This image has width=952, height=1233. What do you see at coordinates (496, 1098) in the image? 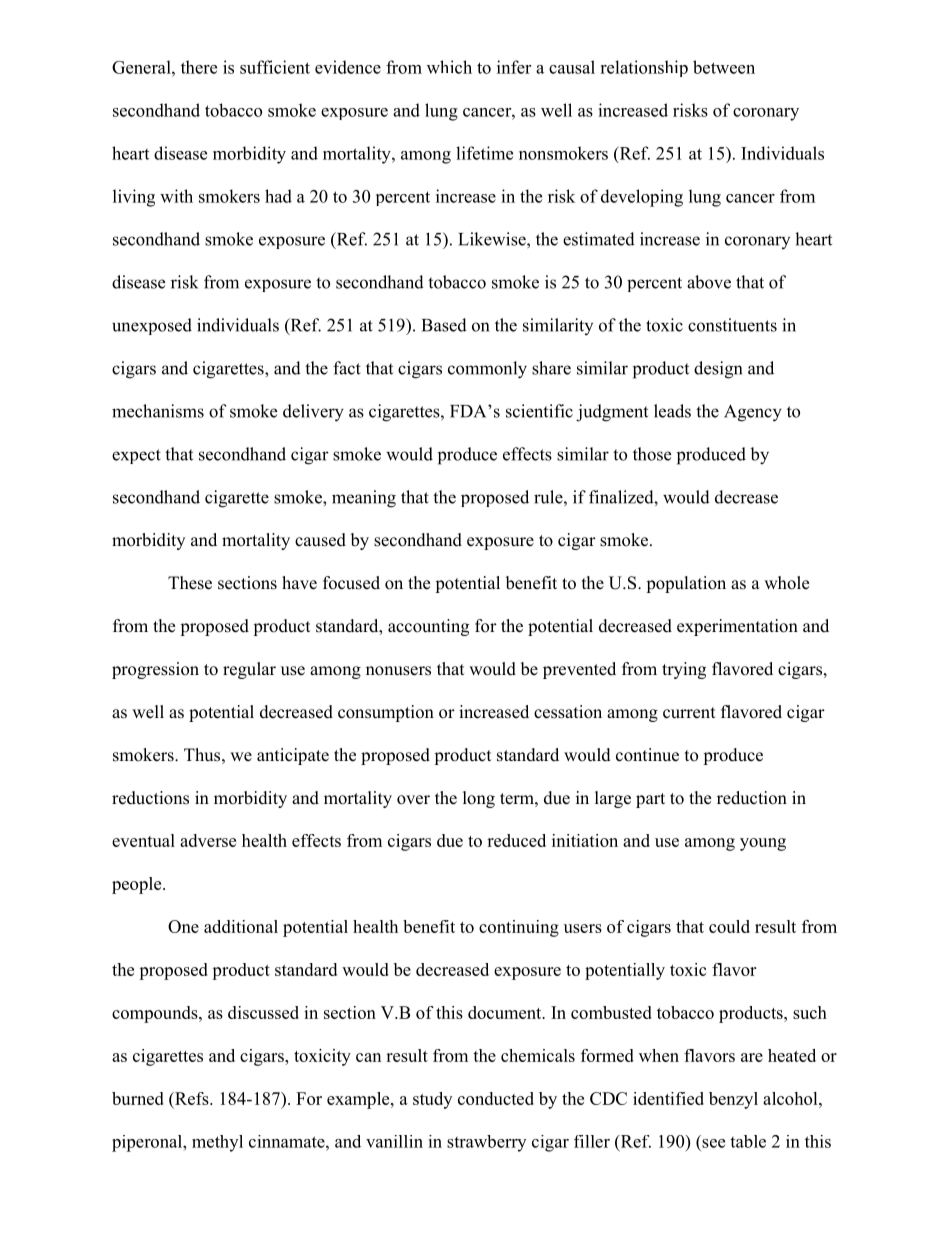
I see `conducted` at bounding box center [496, 1098].
